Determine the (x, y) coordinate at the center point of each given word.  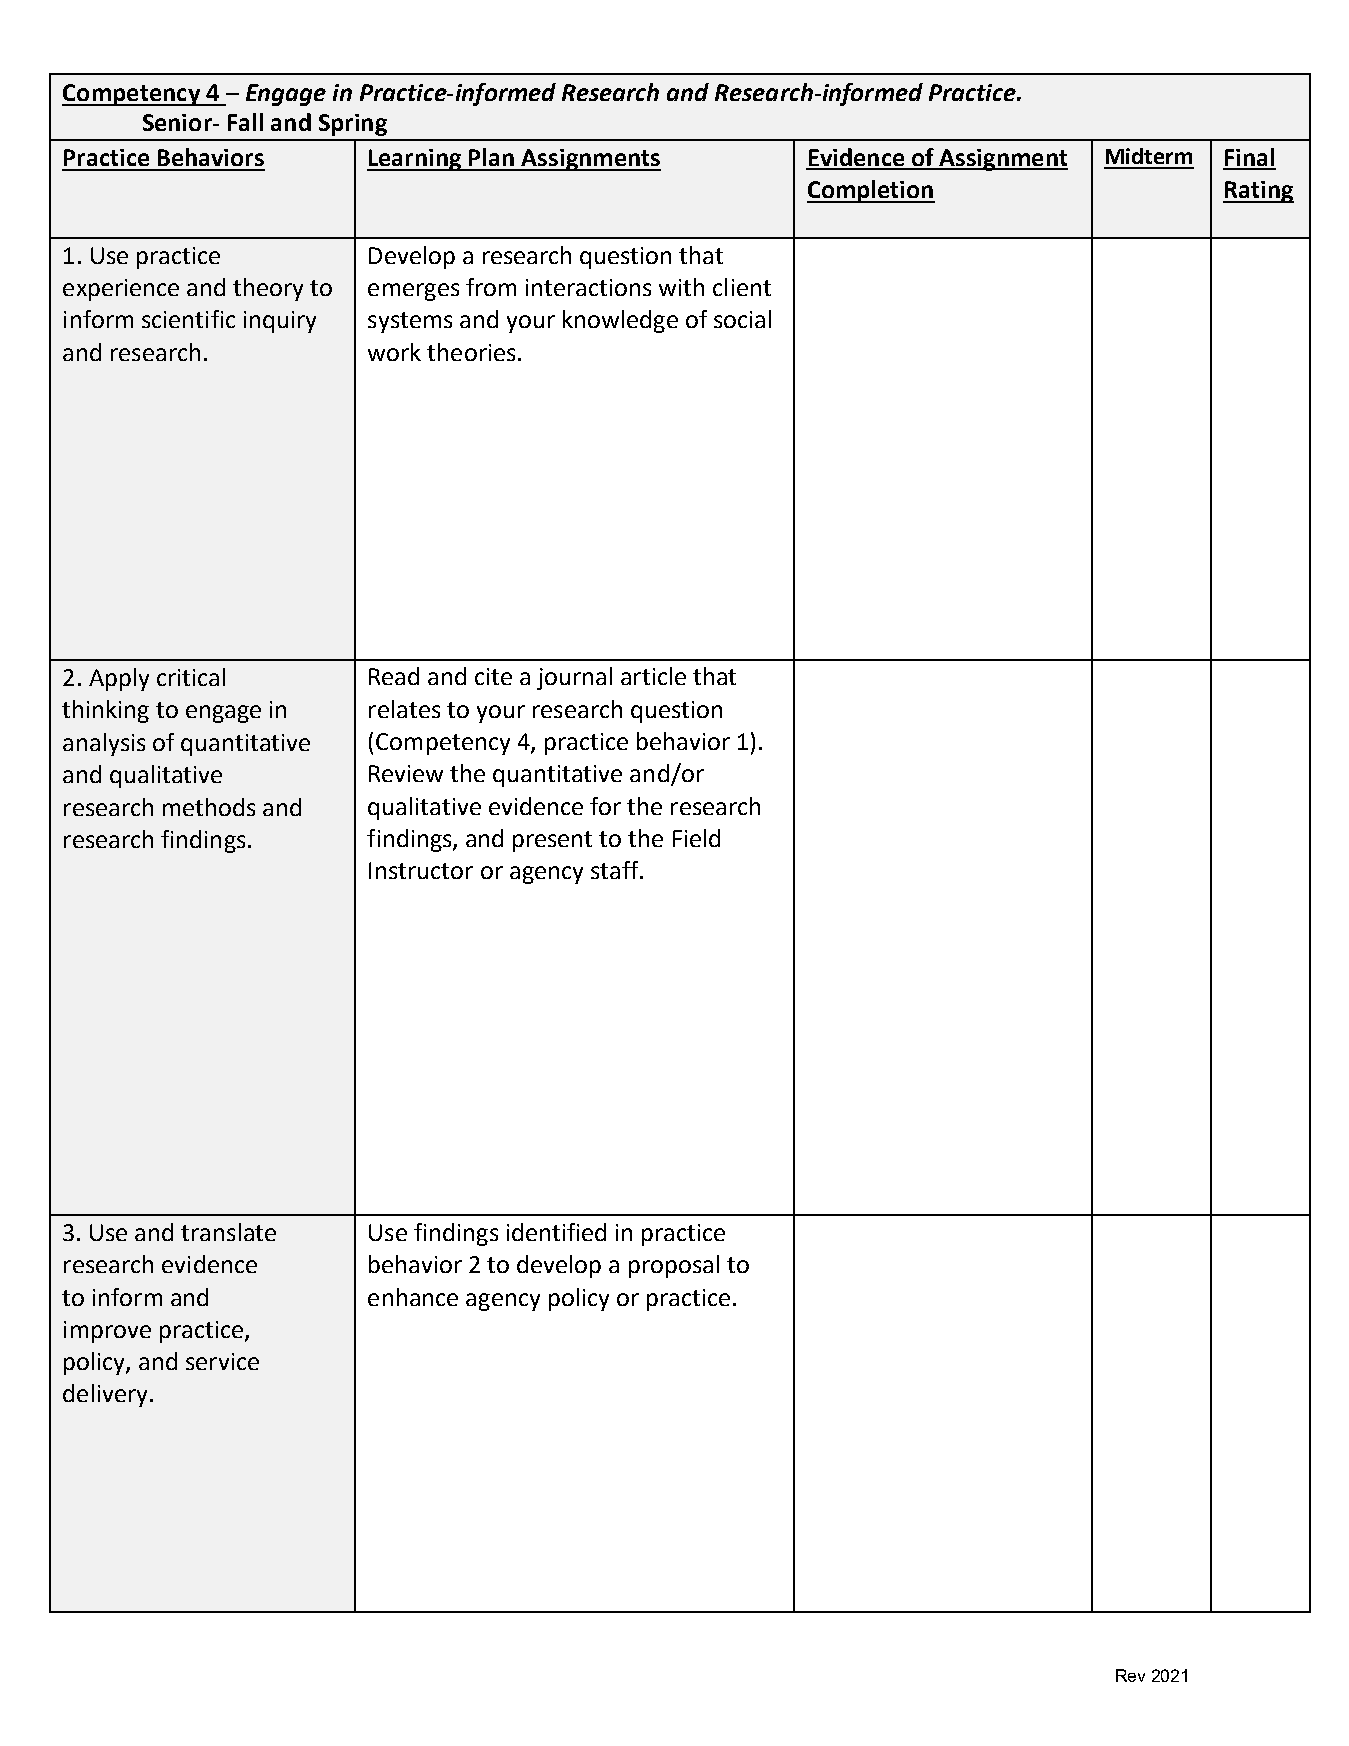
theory (268, 289)
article (653, 676)
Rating (1258, 192)
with (681, 287)
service (222, 1361)
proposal (674, 1266)
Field (696, 838)
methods (209, 807)
